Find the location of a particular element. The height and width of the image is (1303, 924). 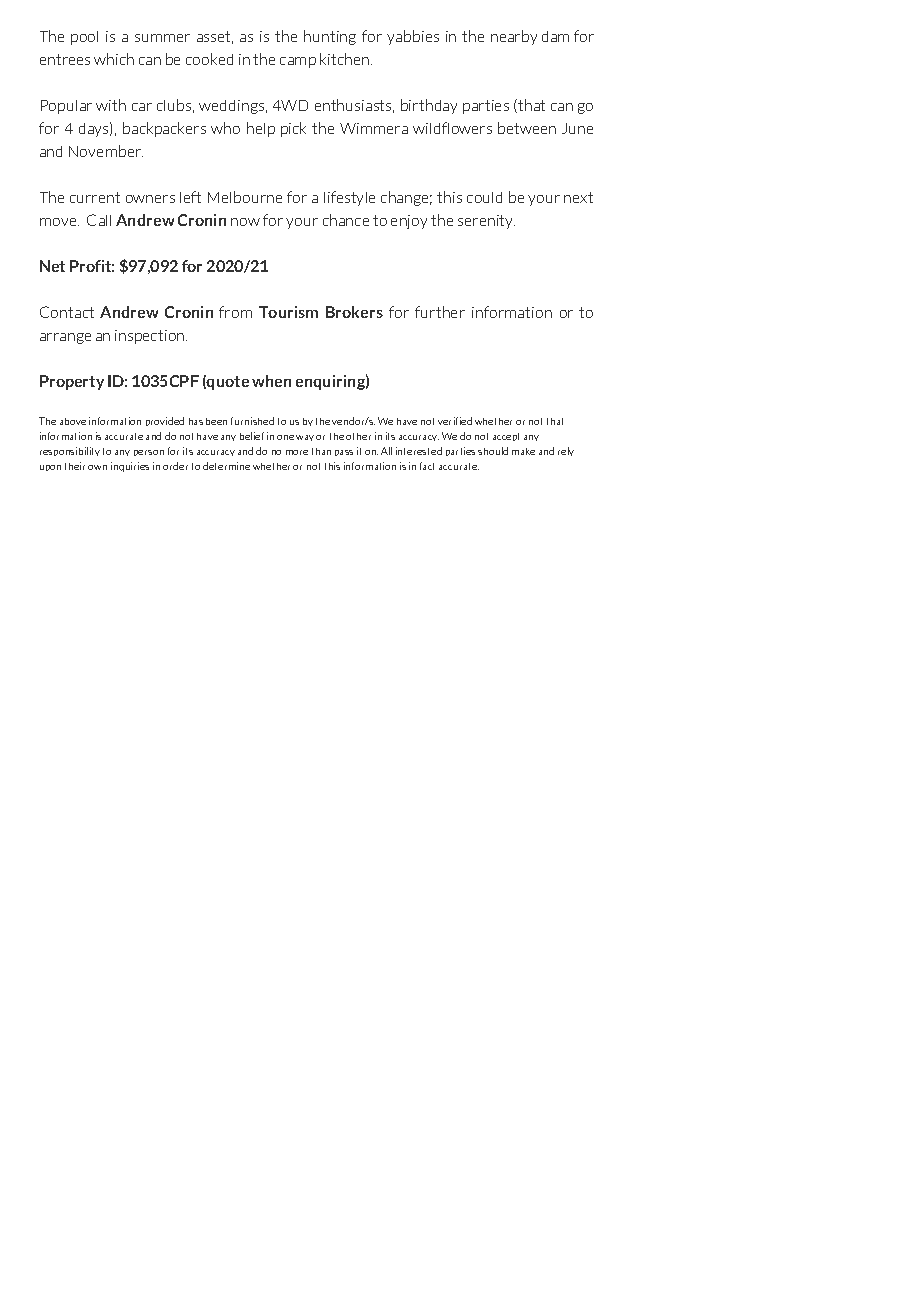

when is located at coordinates (271, 381).
